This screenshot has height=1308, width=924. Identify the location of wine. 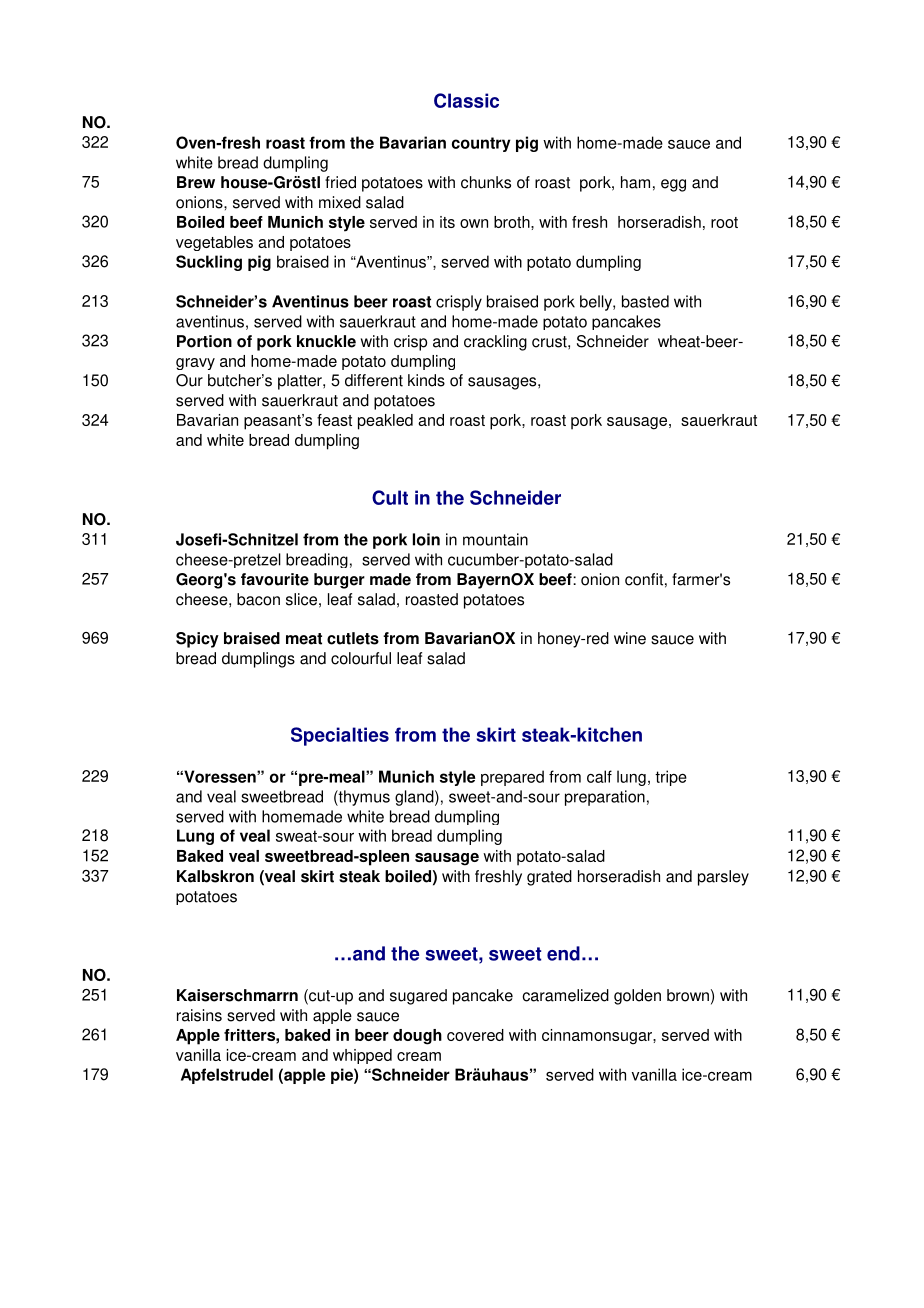
(630, 638).
